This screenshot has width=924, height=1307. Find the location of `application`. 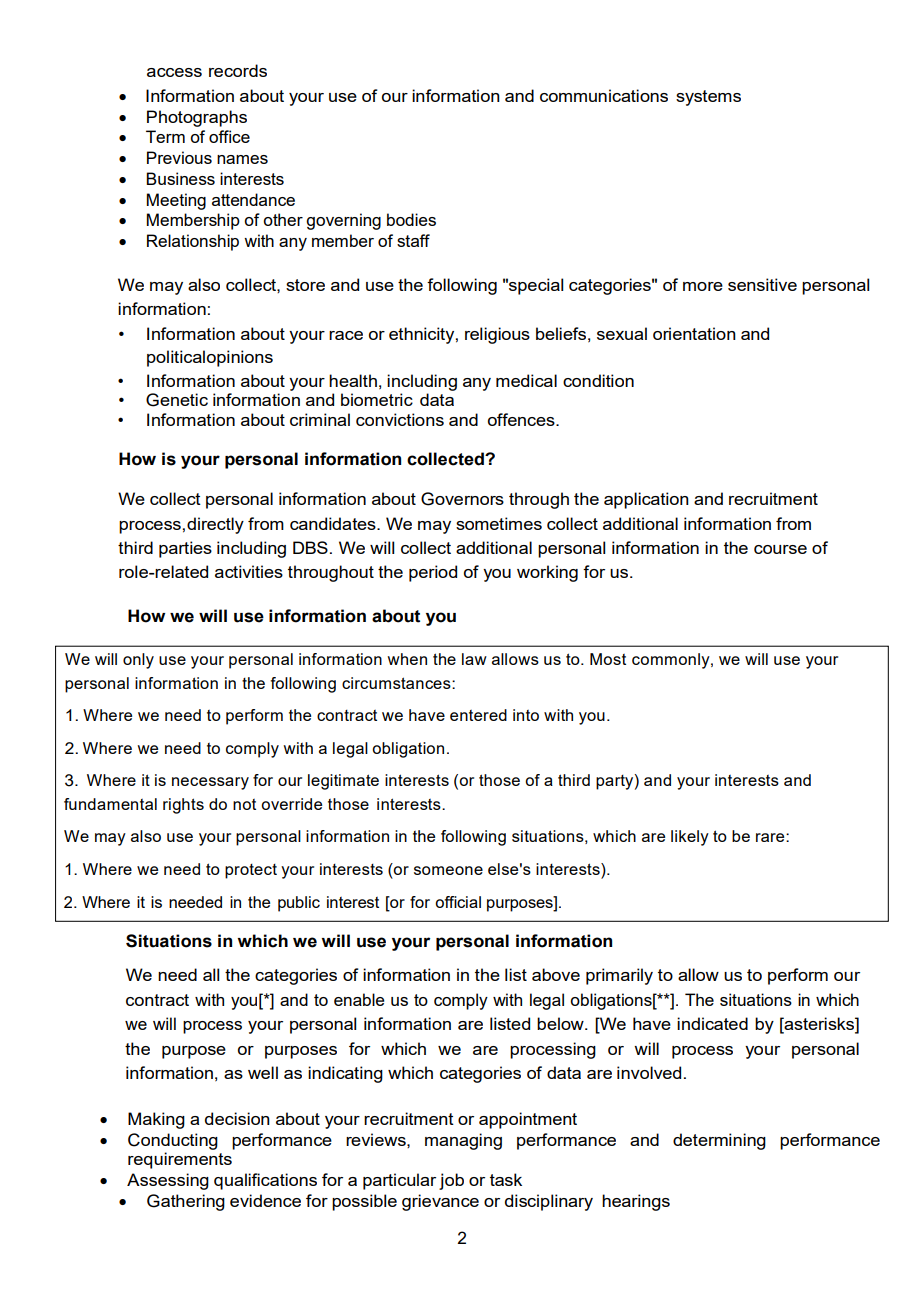

application is located at coordinates (646, 500).
